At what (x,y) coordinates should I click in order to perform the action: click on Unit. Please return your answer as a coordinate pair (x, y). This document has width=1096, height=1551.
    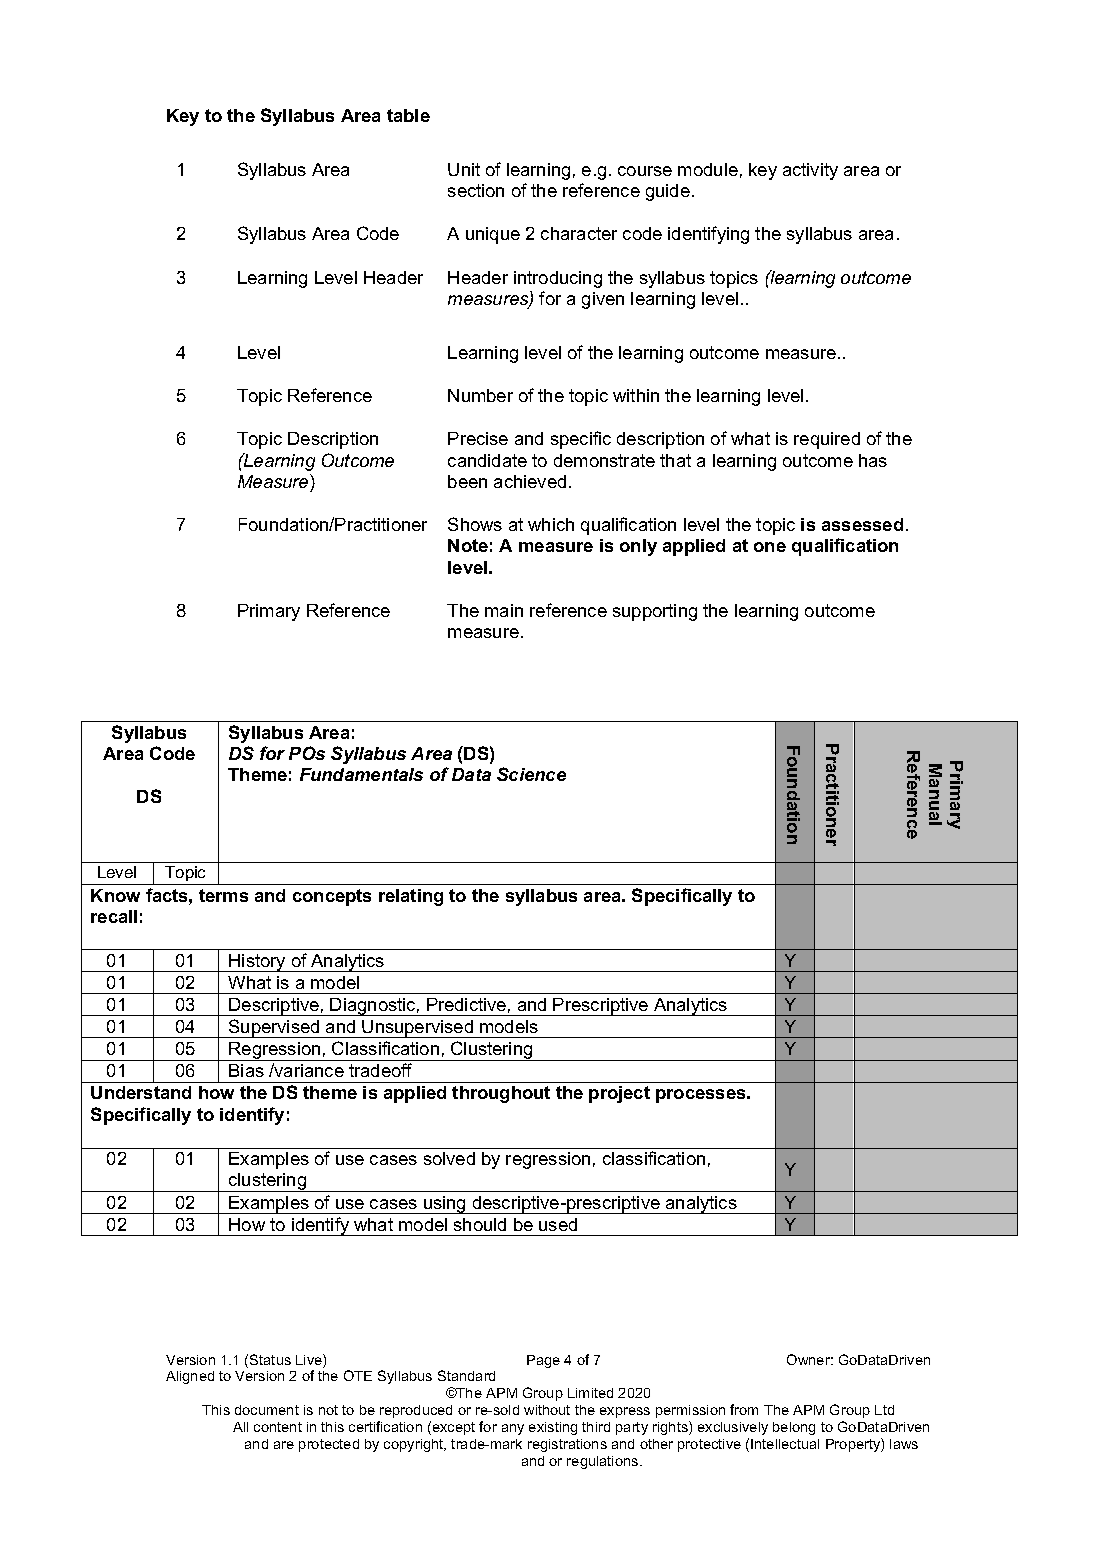
    Looking at the image, I should click on (464, 169).
